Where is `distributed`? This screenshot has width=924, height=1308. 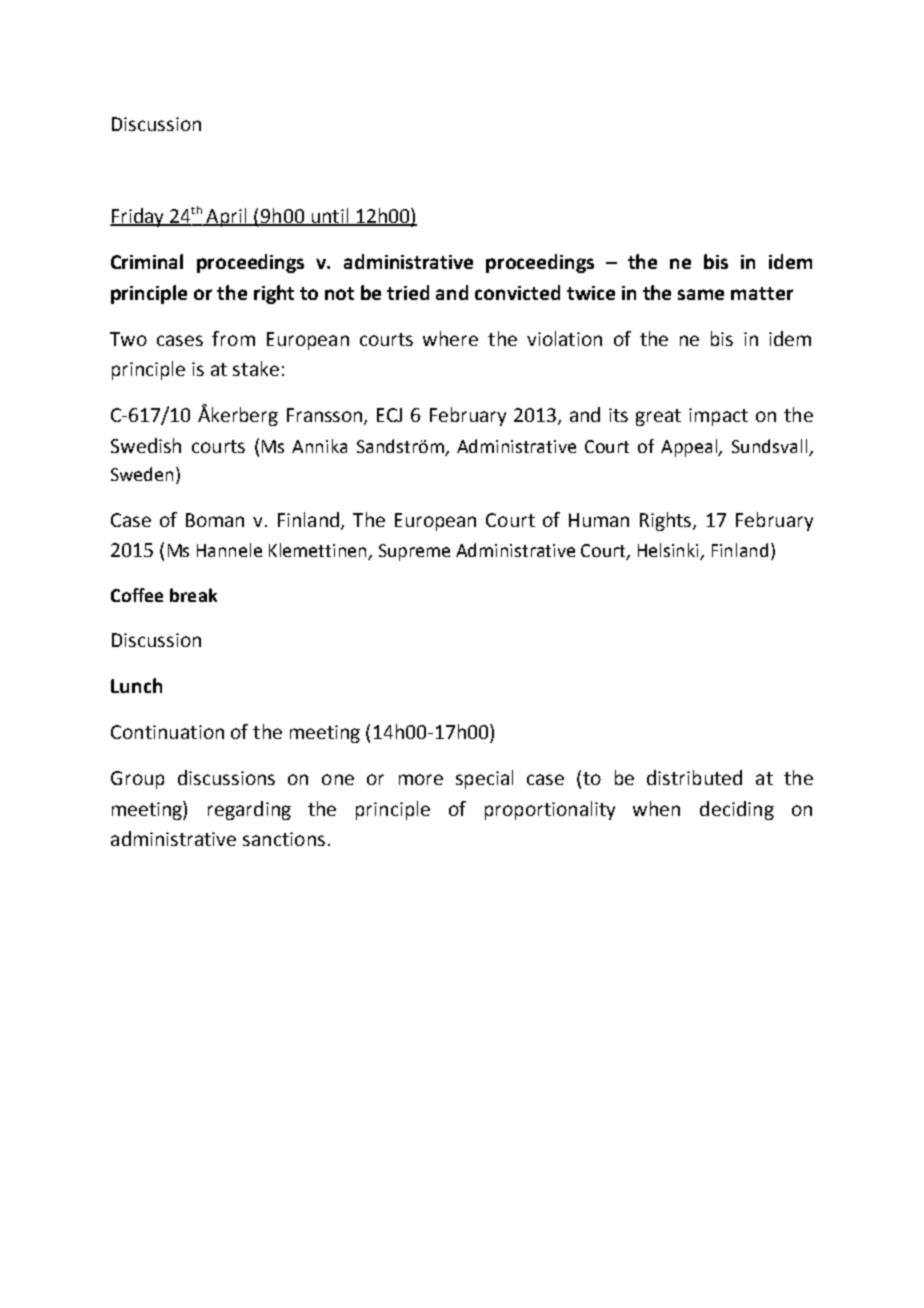
distributed is located at coordinates (694, 777).
